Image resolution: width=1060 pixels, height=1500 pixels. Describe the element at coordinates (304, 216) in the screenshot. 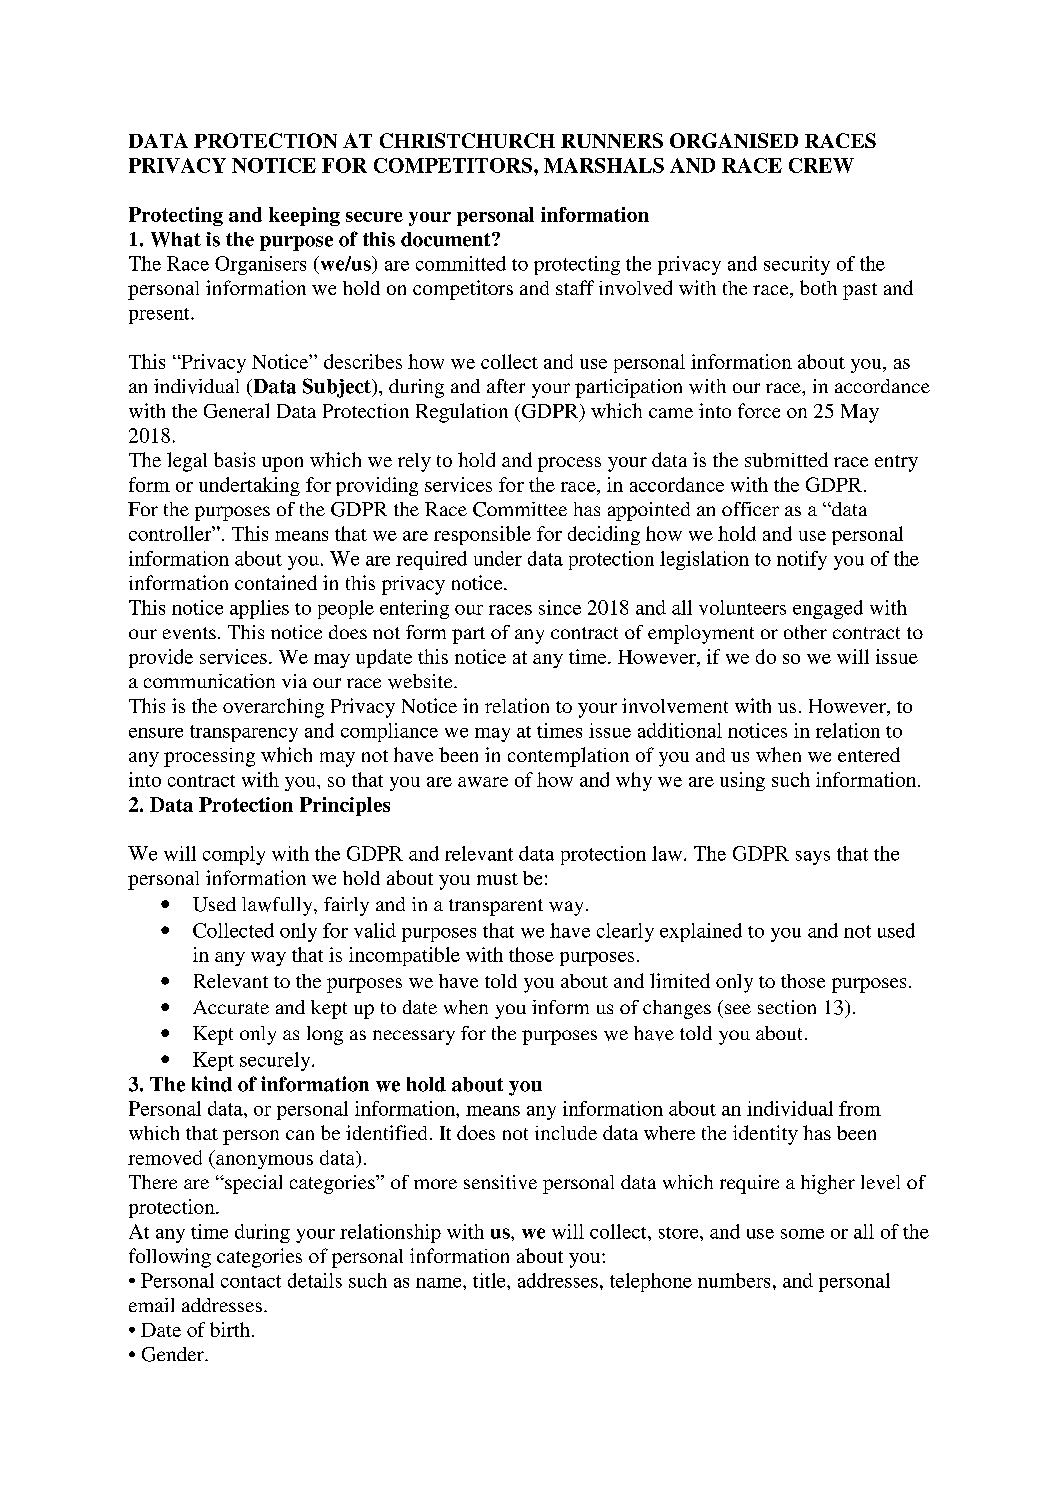

I see `keeping` at that location.
